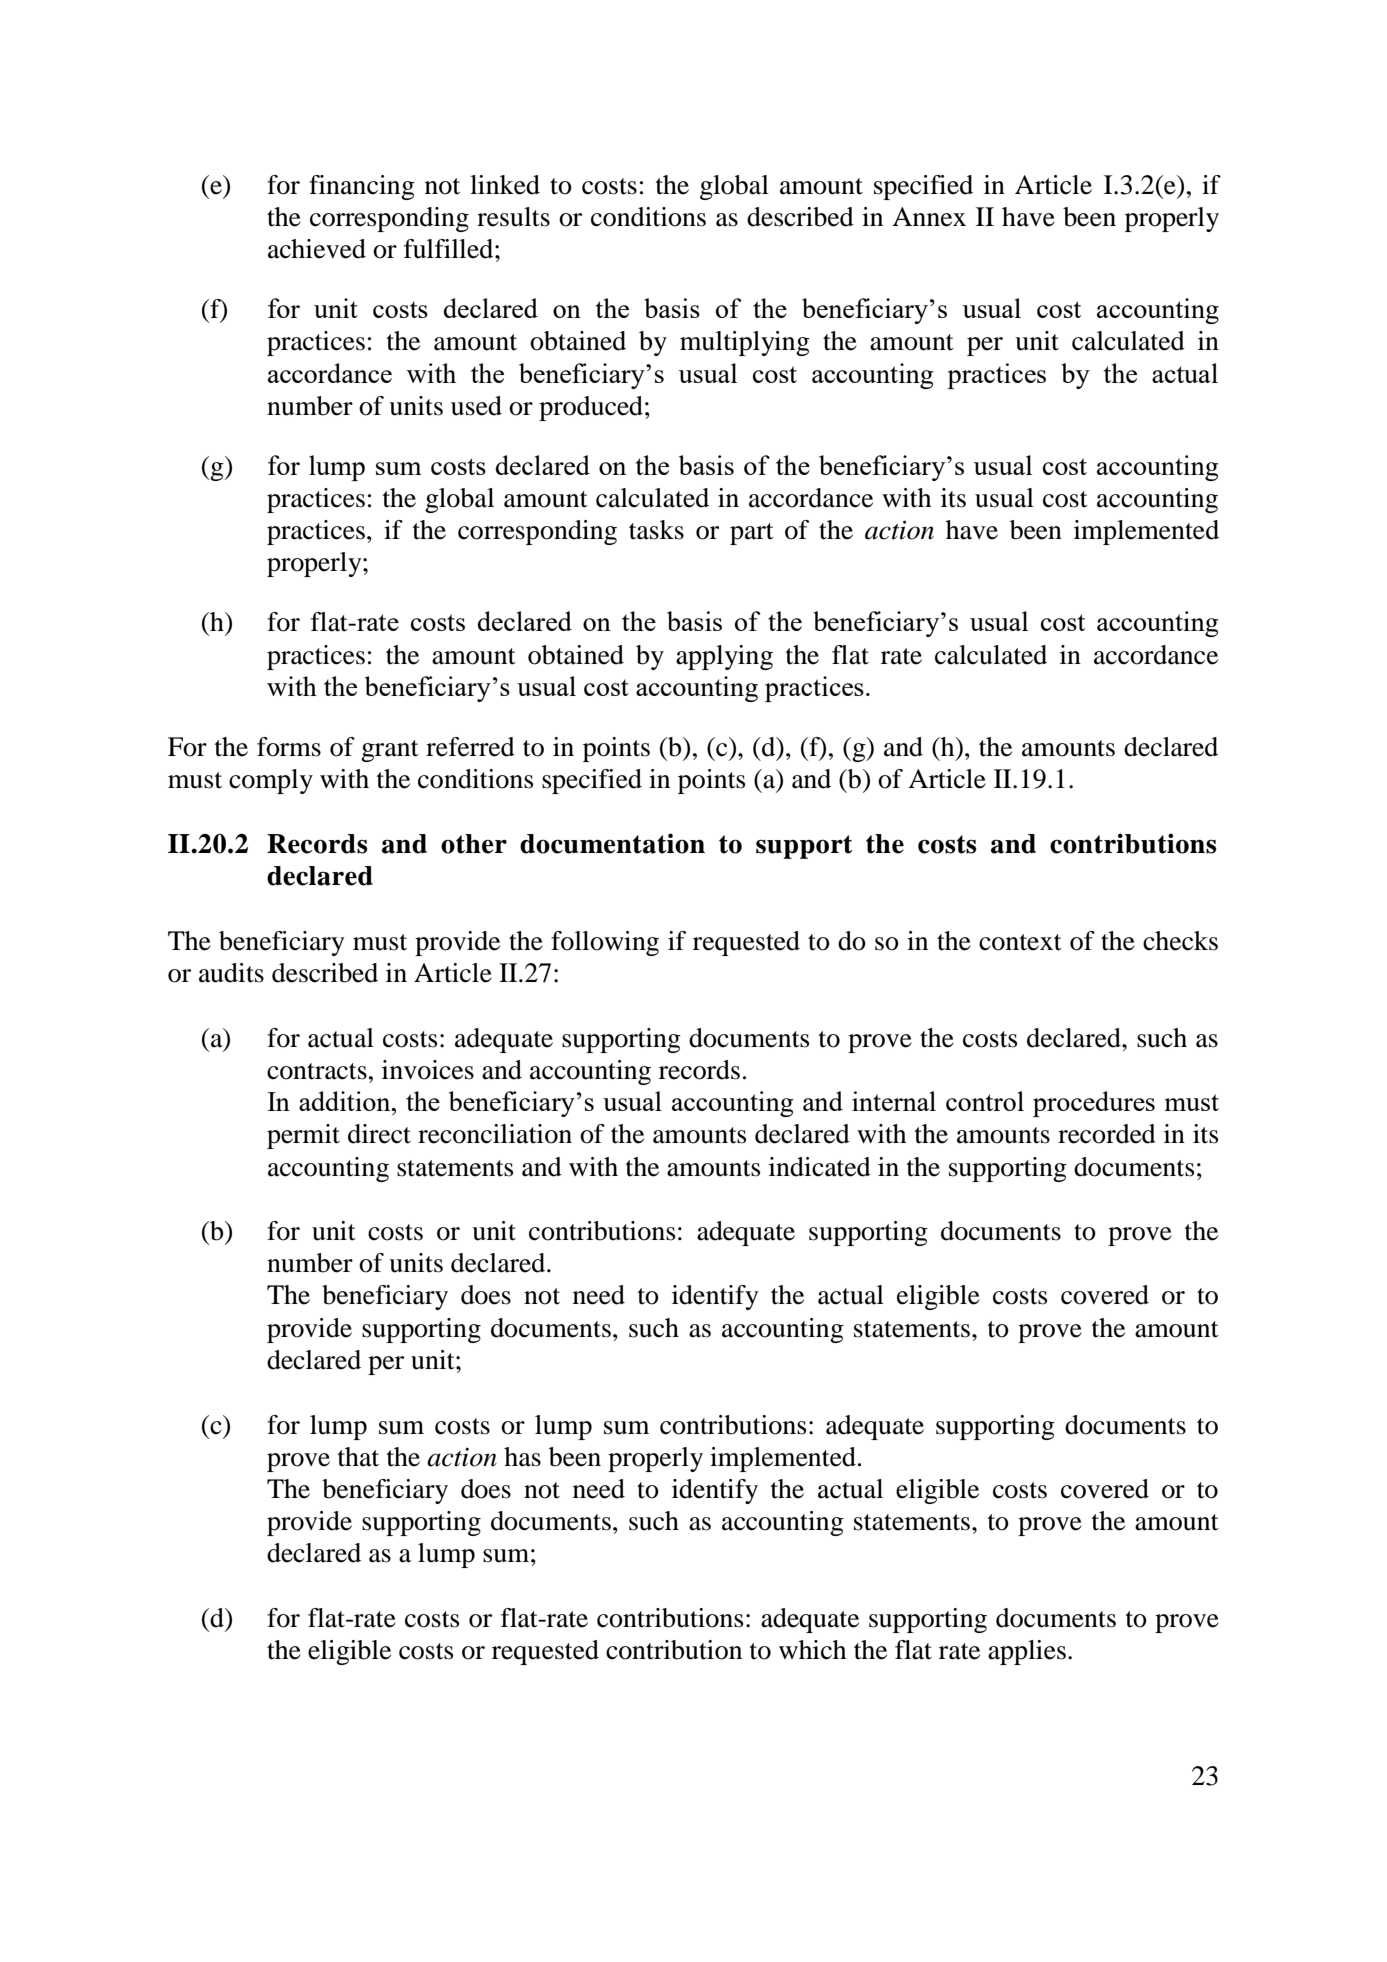  Describe the element at coordinates (317, 249) in the document. I see `achieved` at that location.
